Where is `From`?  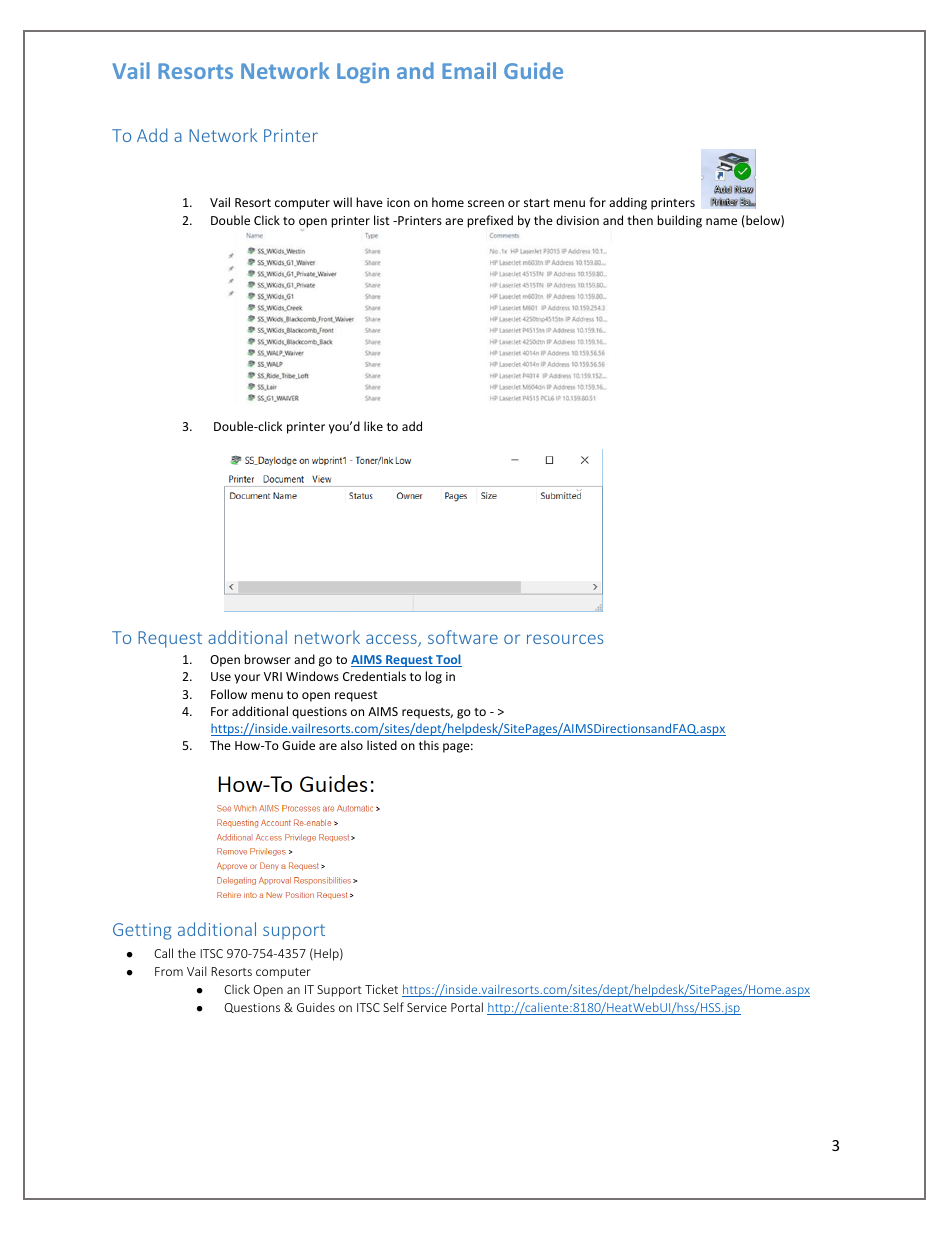 From is located at coordinates (169, 971).
